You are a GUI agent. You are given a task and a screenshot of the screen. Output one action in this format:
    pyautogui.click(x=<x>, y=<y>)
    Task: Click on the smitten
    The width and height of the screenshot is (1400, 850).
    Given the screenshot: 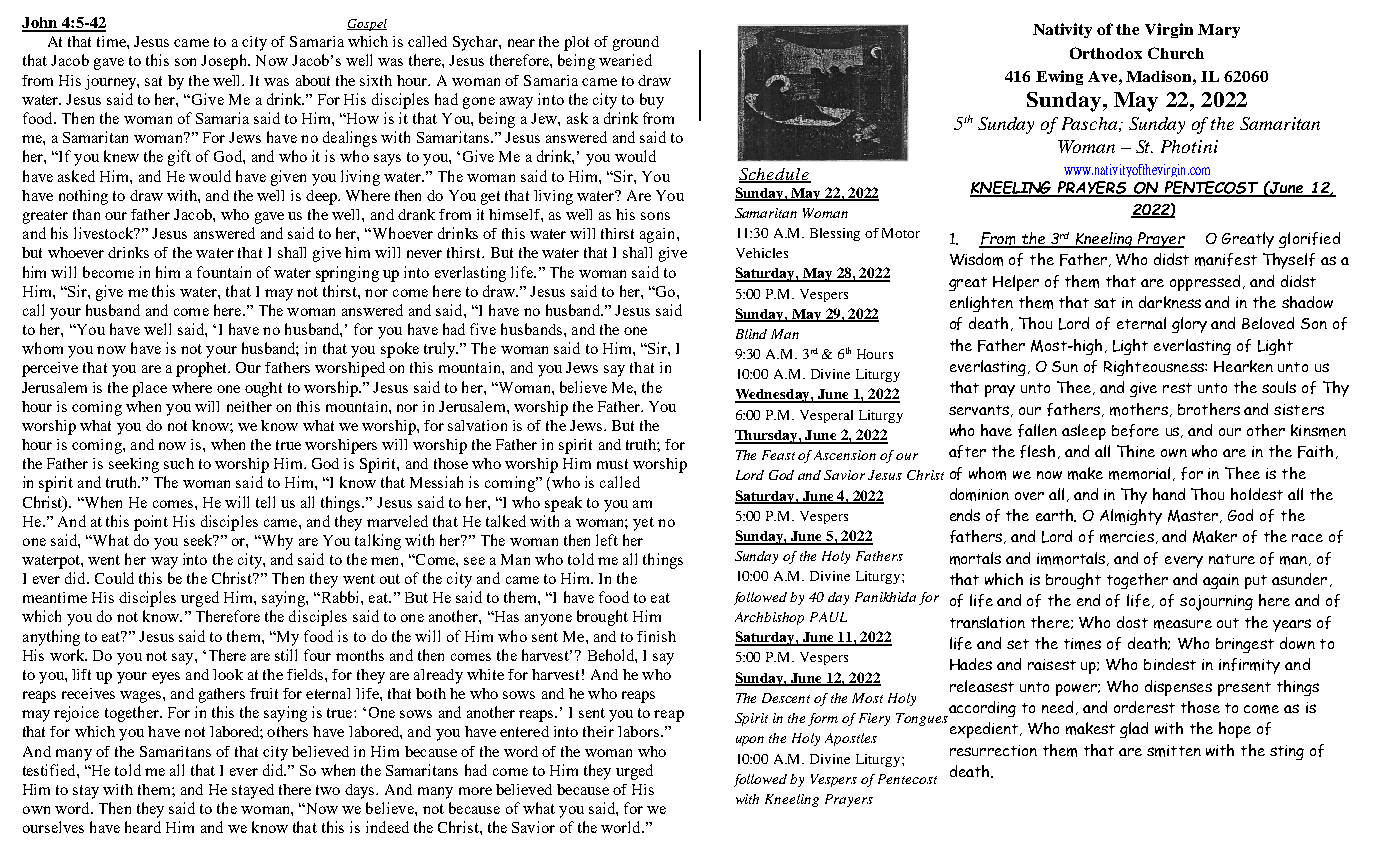 What is the action you would take?
    pyautogui.click(x=1174, y=751)
